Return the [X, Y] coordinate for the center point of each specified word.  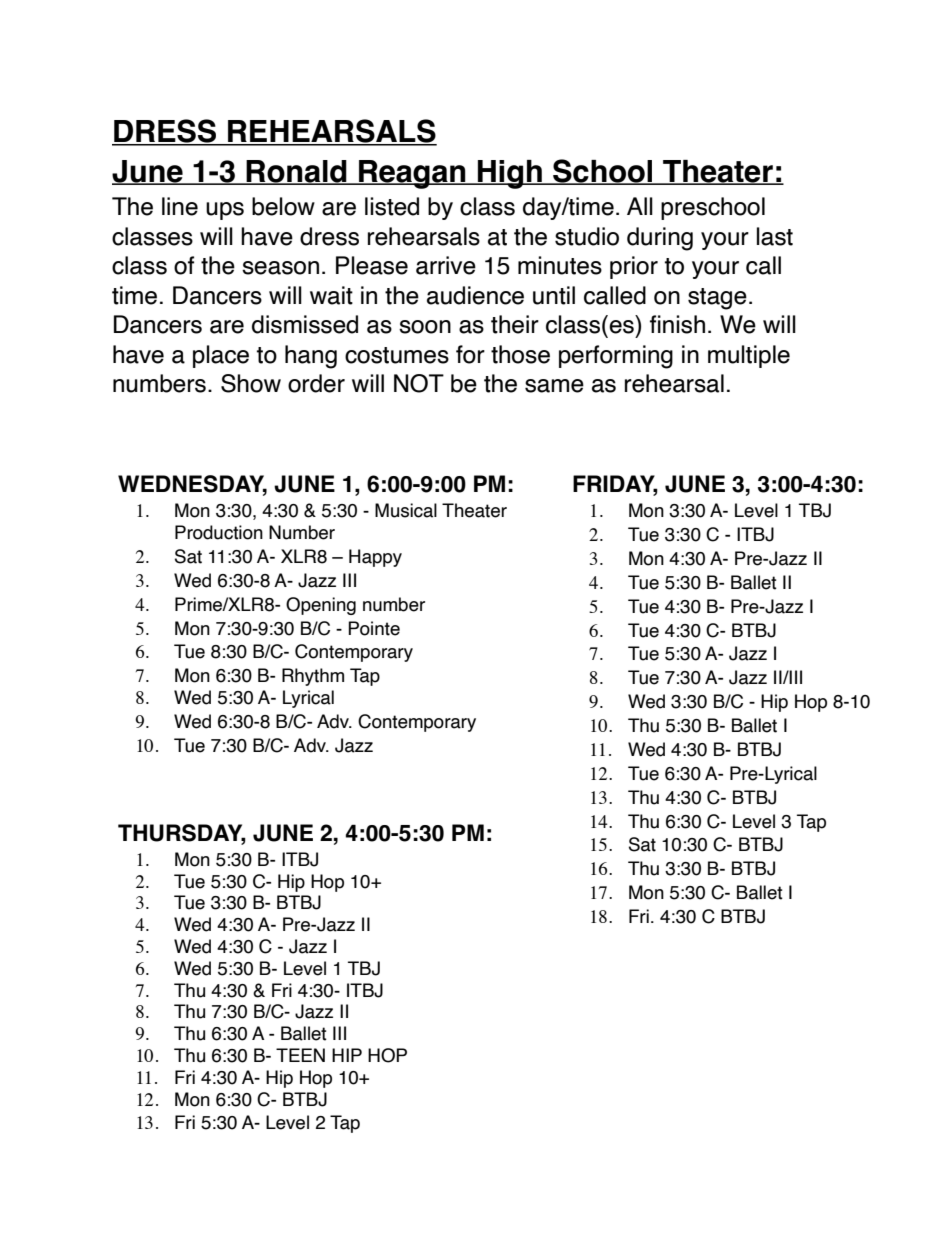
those [520, 354]
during [660, 239]
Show [251, 383]
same [554, 386]
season [280, 268]
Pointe [374, 628]
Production [219, 532]
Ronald [297, 172]
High [510, 174]
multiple [749, 356]
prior [634, 267]
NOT [419, 383]
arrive [446, 265]
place [221, 356]
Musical [406, 510]
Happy [375, 558]
